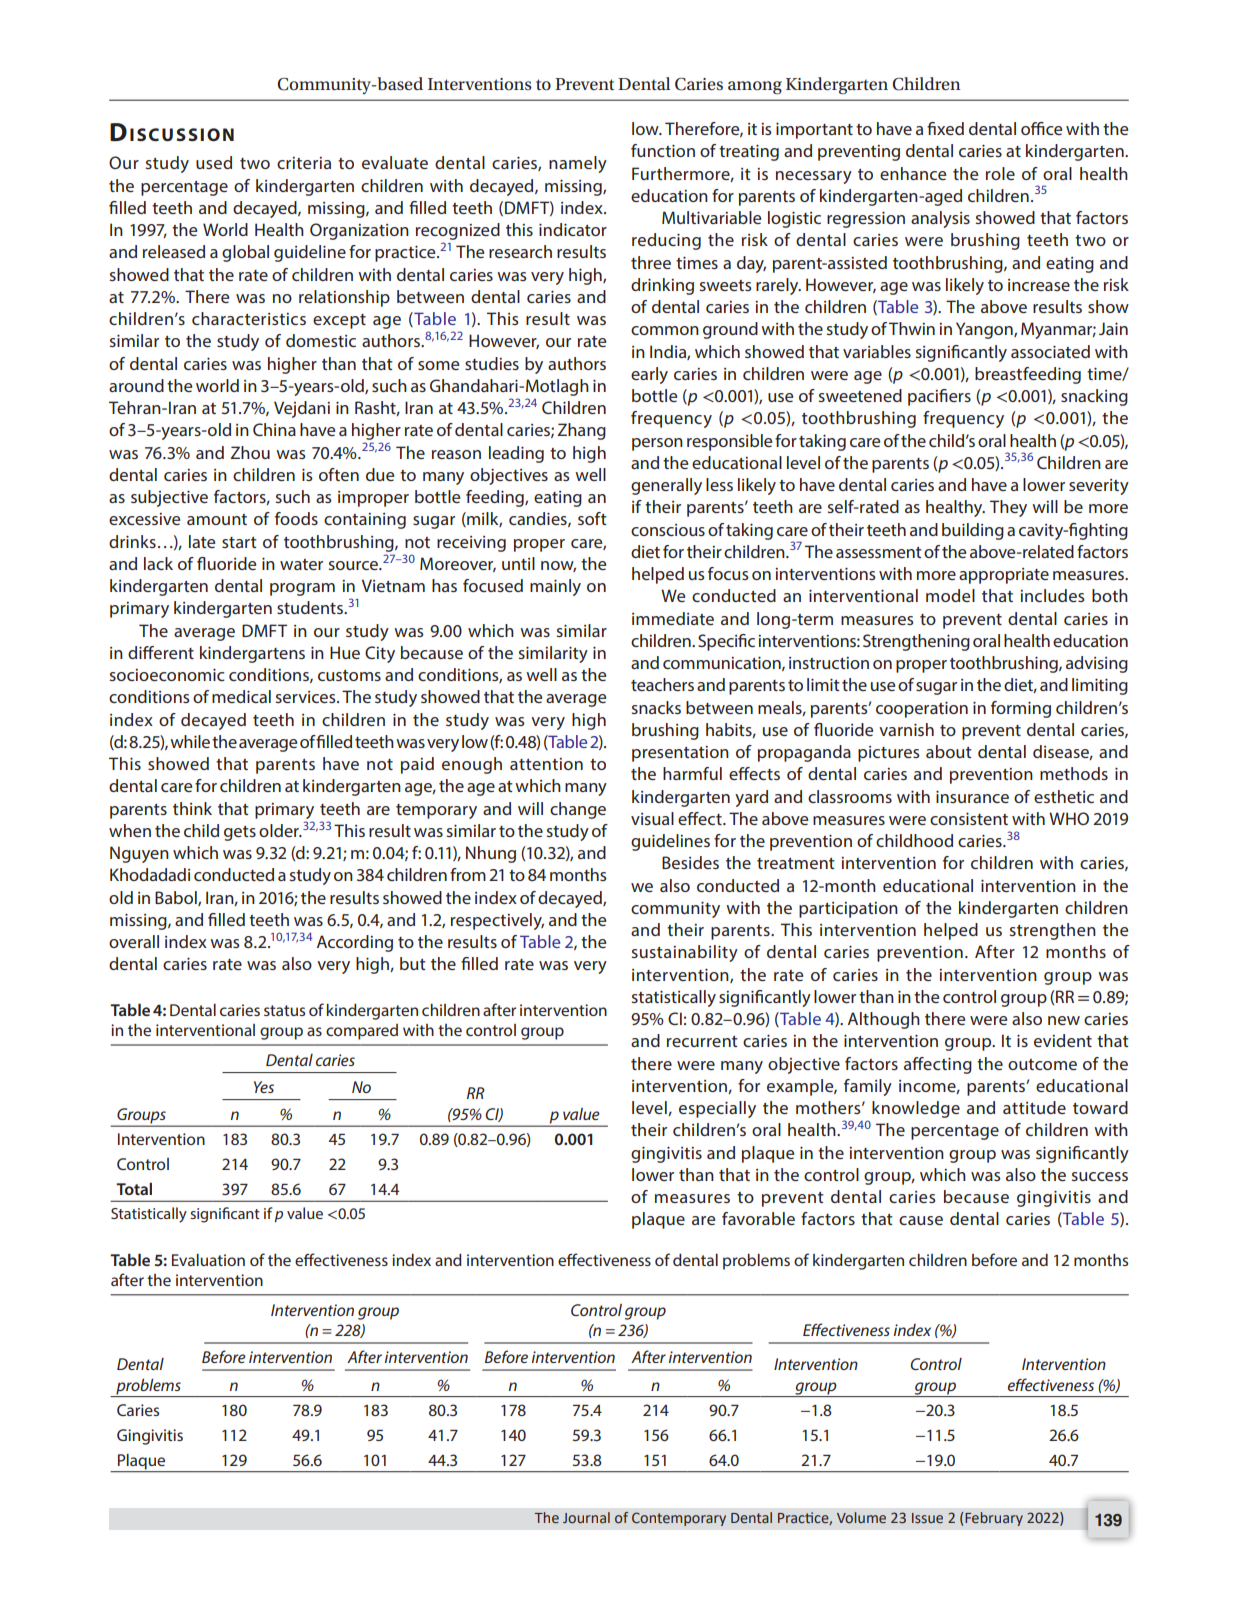 The width and height of the screenshot is (1238, 1602). Describe the element at coordinates (586, 1517) in the screenshot. I see `Journal` at that location.
